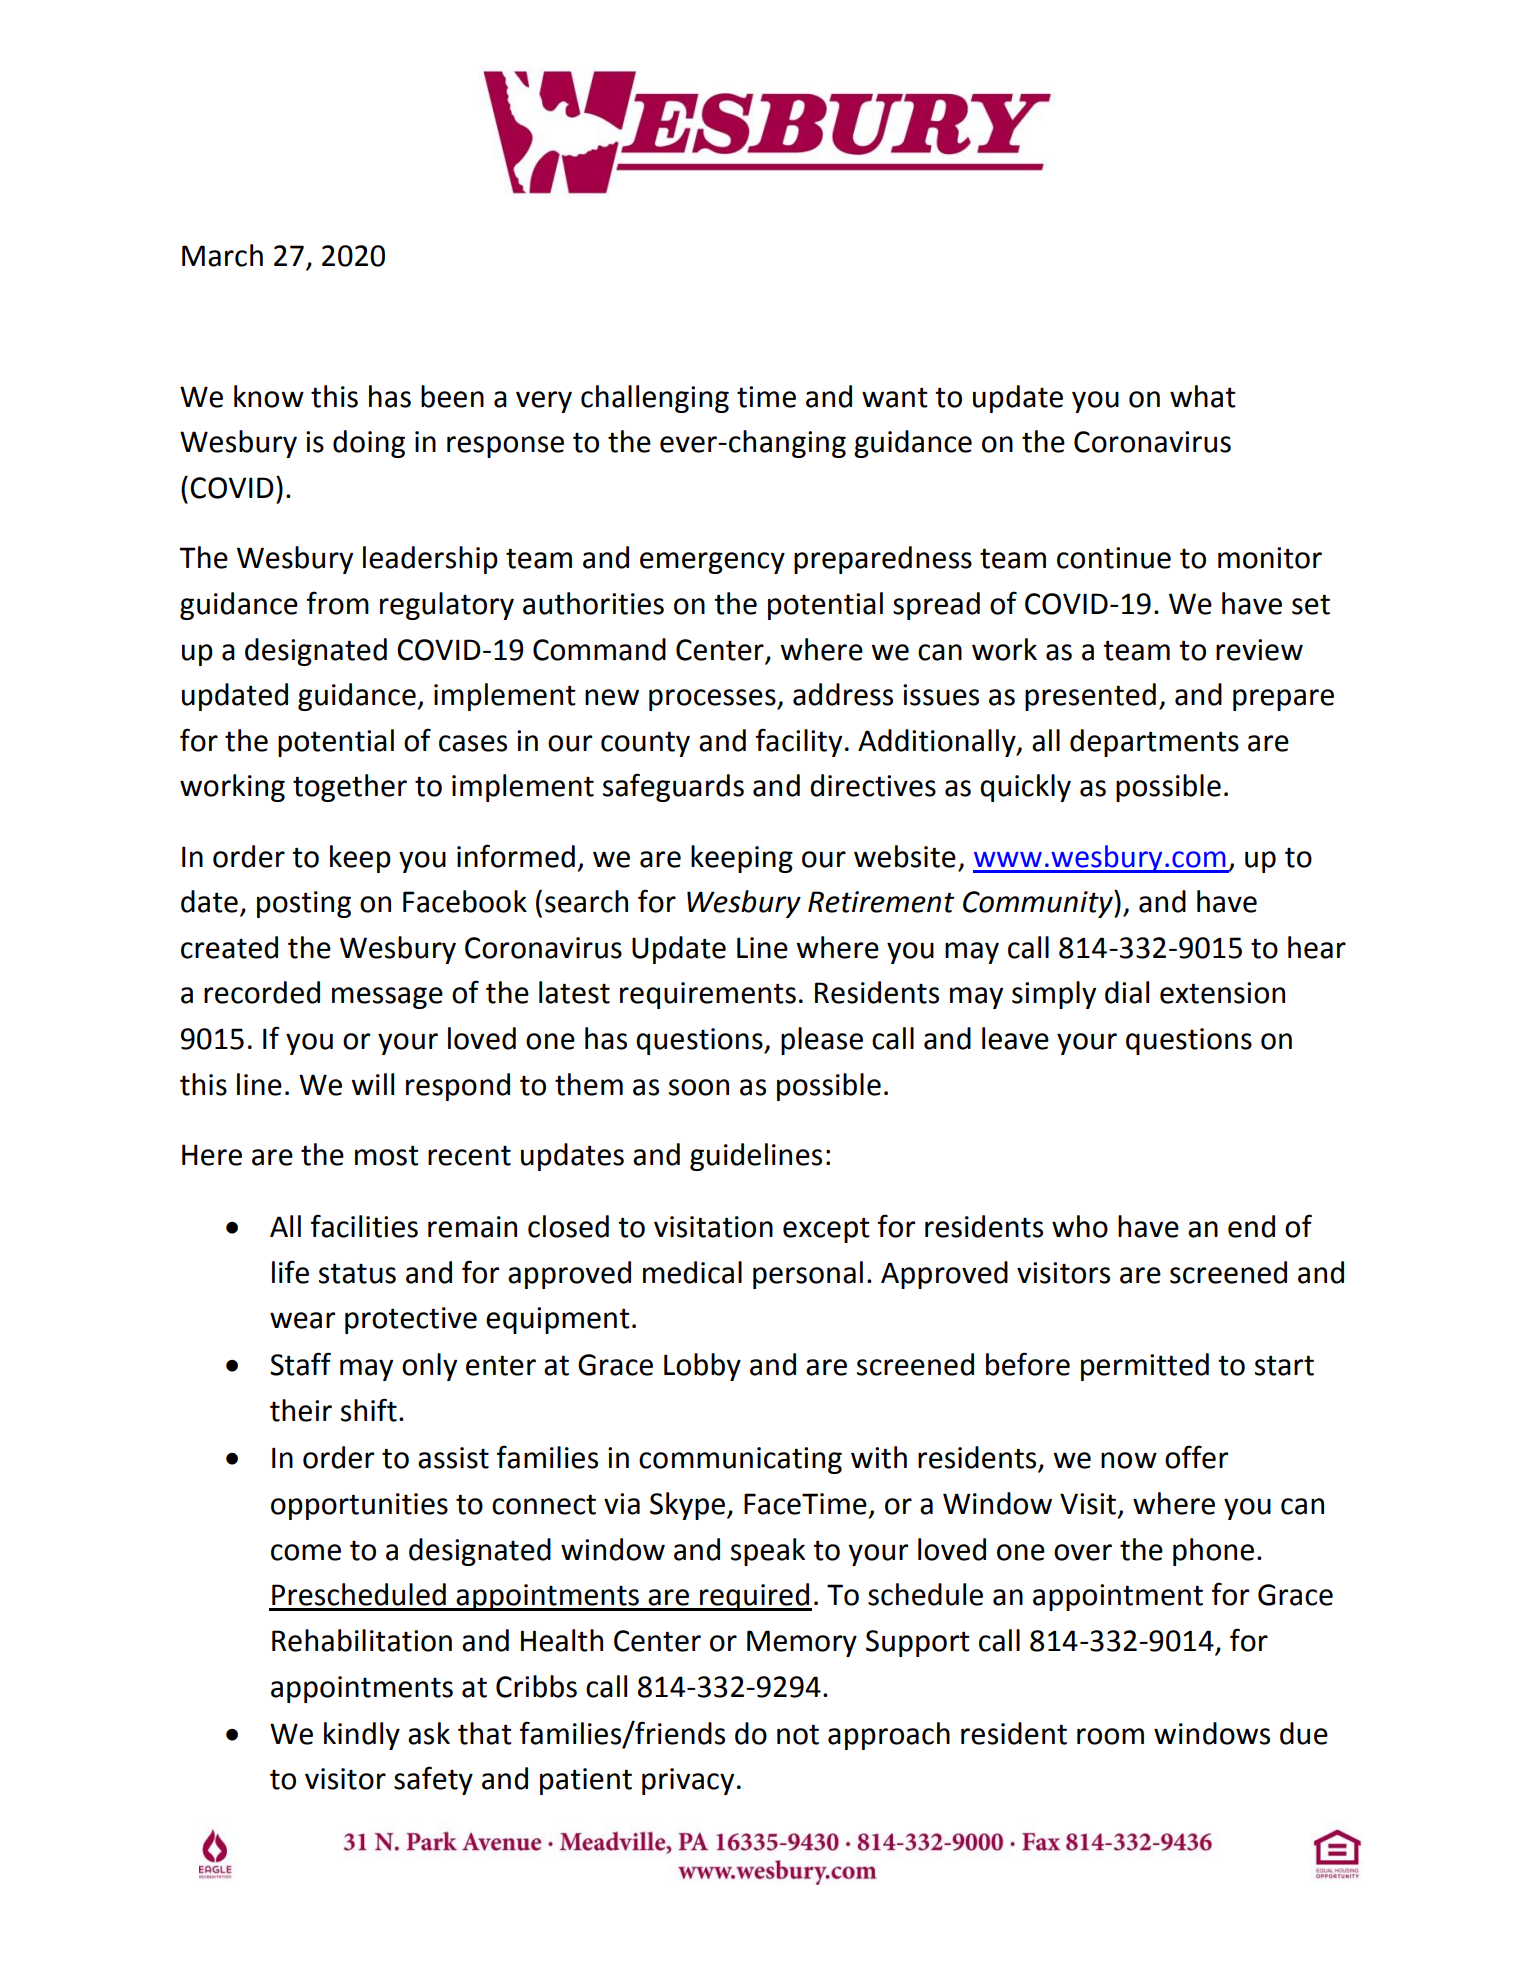 This screenshot has width=1528, height=1977. I want to click on kindly, so click(362, 1736).
